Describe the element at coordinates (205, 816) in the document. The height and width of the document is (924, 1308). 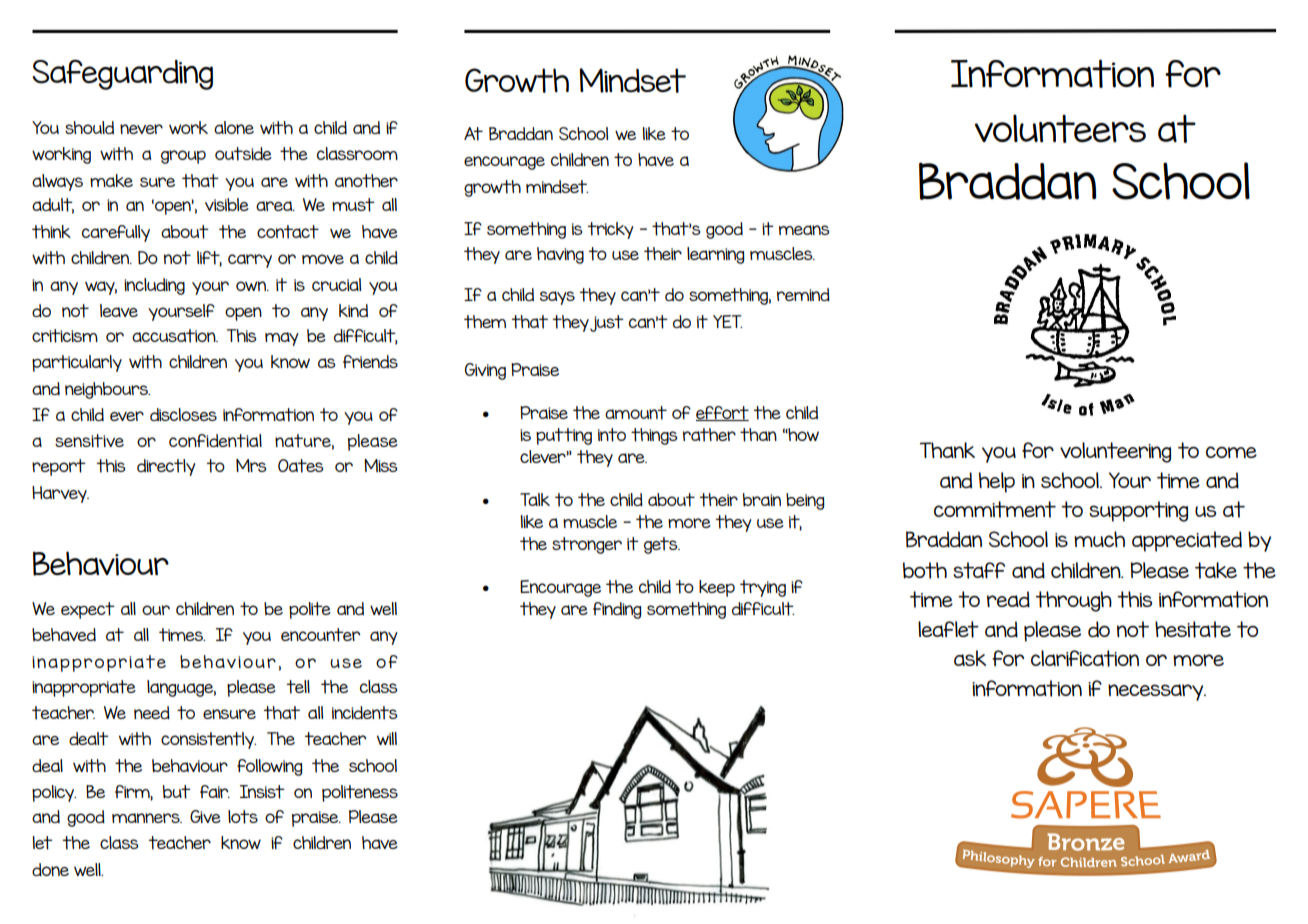
I see `Give` at that location.
